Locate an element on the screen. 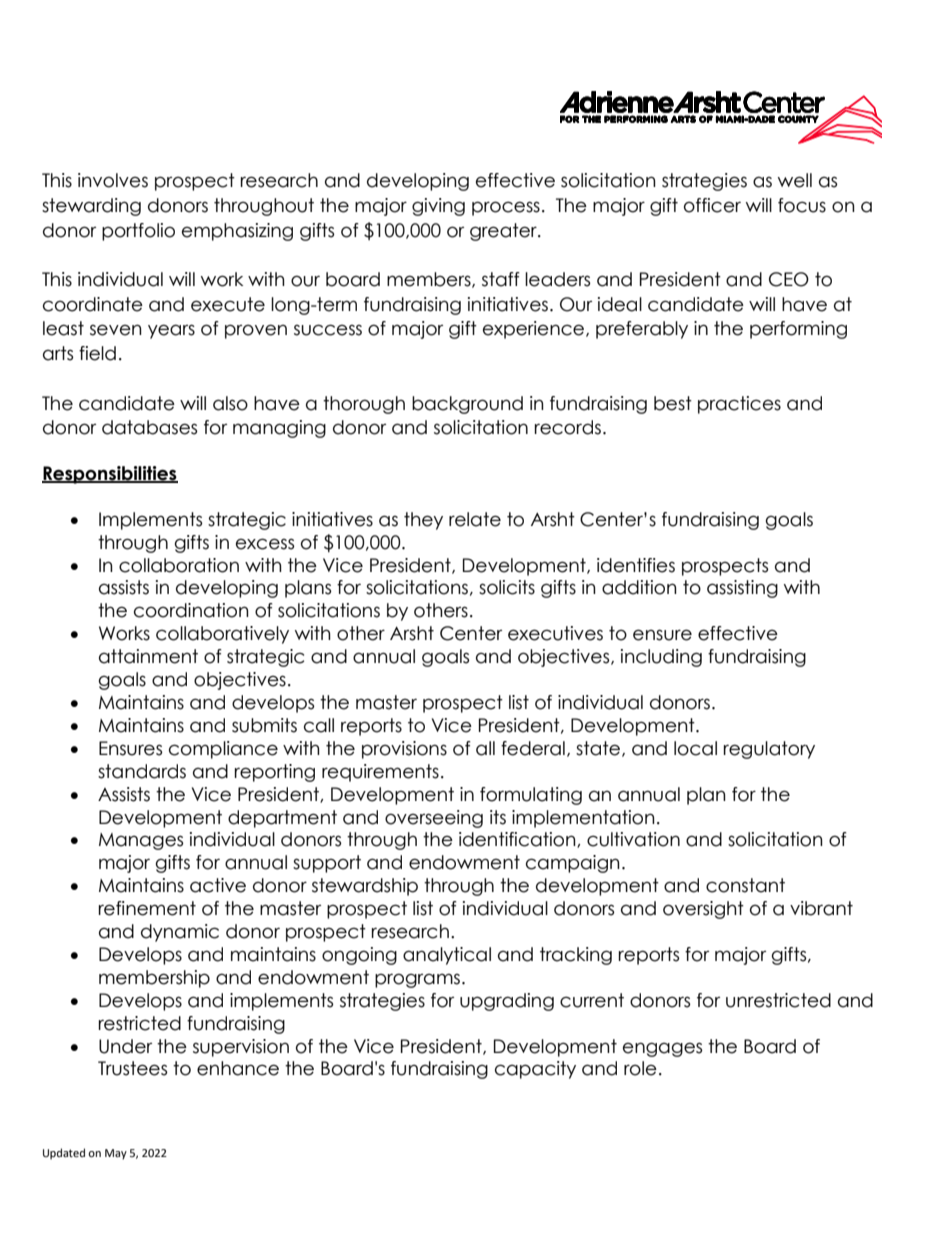 The image size is (952, 1233). standards is located at coordinates (142, 771).
